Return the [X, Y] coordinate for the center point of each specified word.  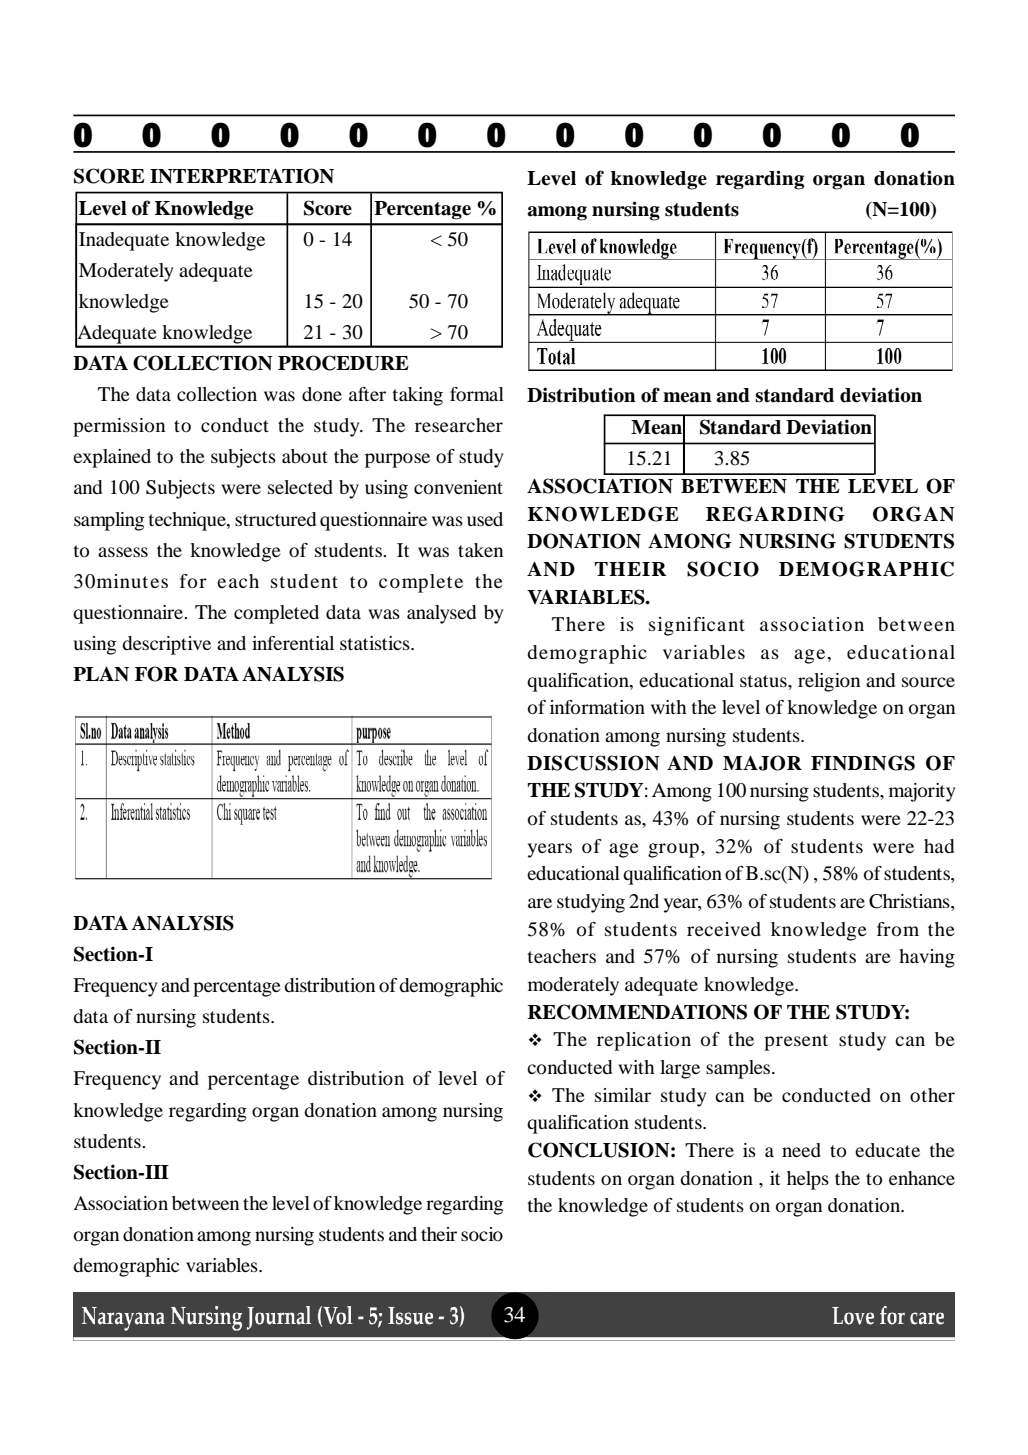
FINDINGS [863, 763]
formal [477, 394]
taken [480, 550]
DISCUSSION [593, 763]
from [898, 929]
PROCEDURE [343, 363]
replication [644, 1041]
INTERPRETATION [242, 176]
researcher [459, 425]
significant [697, 626]
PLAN [101, 674]
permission [119, 427]
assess [123, 552]
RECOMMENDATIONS [637, 1012]
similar [623, 1095]
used [485, 519]
